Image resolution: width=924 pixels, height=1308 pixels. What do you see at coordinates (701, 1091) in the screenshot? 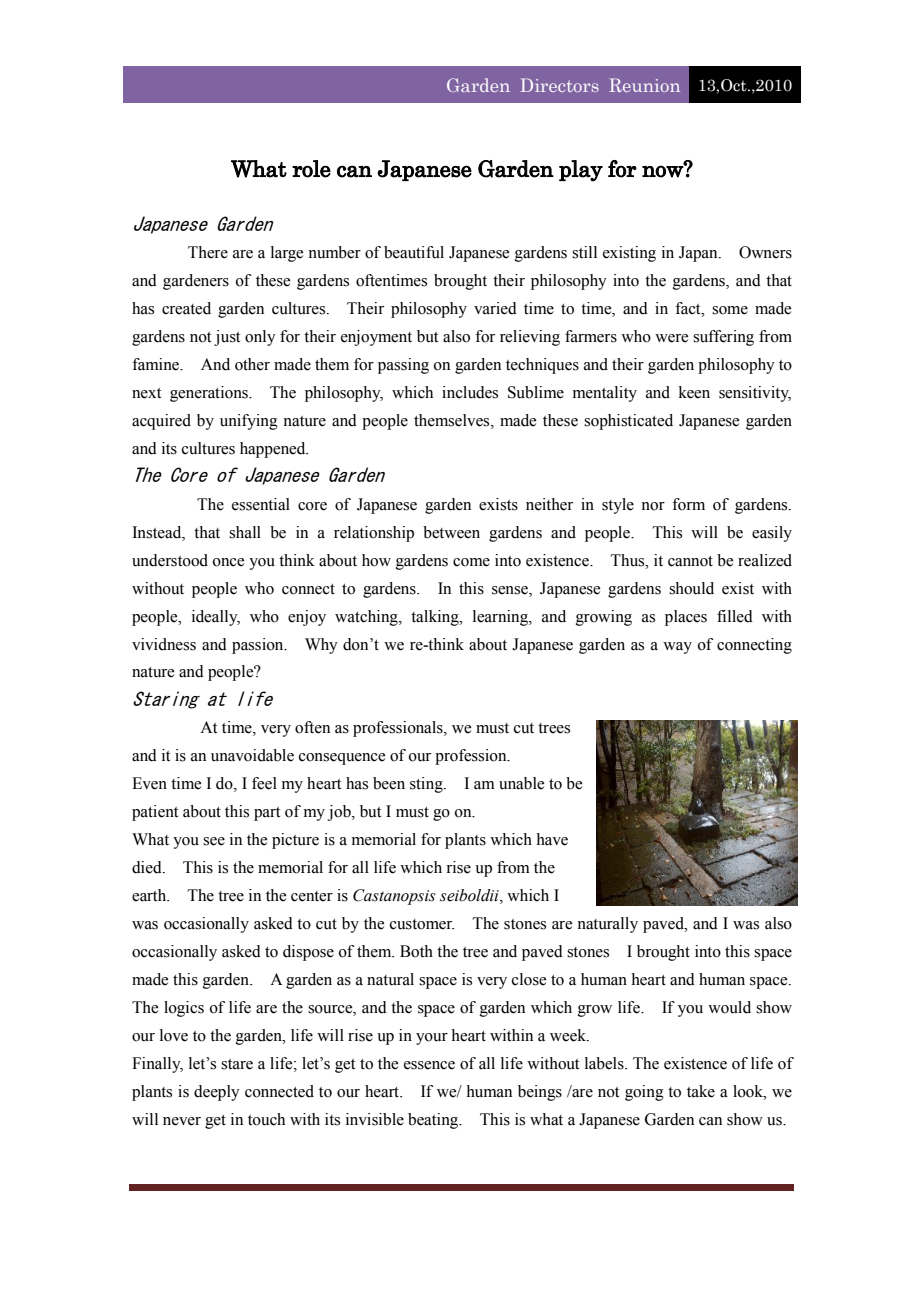
I see `take` at bounding box center [701, 1091].
